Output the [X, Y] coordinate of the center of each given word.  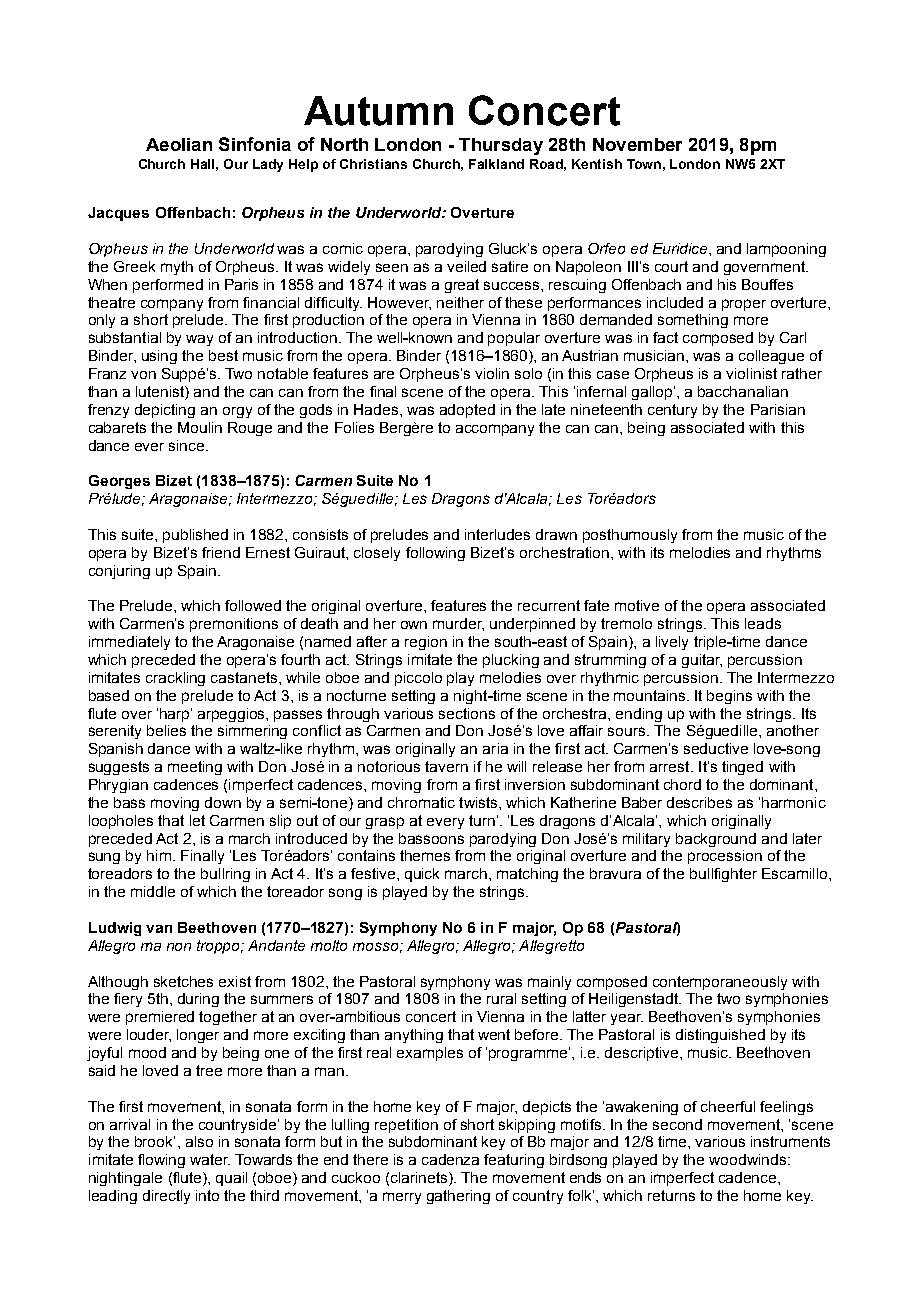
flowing [161, 1161]
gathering [458, 1197]
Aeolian [179, 144]
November [637, 144]
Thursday [501, 146]
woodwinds [747, 1159]
